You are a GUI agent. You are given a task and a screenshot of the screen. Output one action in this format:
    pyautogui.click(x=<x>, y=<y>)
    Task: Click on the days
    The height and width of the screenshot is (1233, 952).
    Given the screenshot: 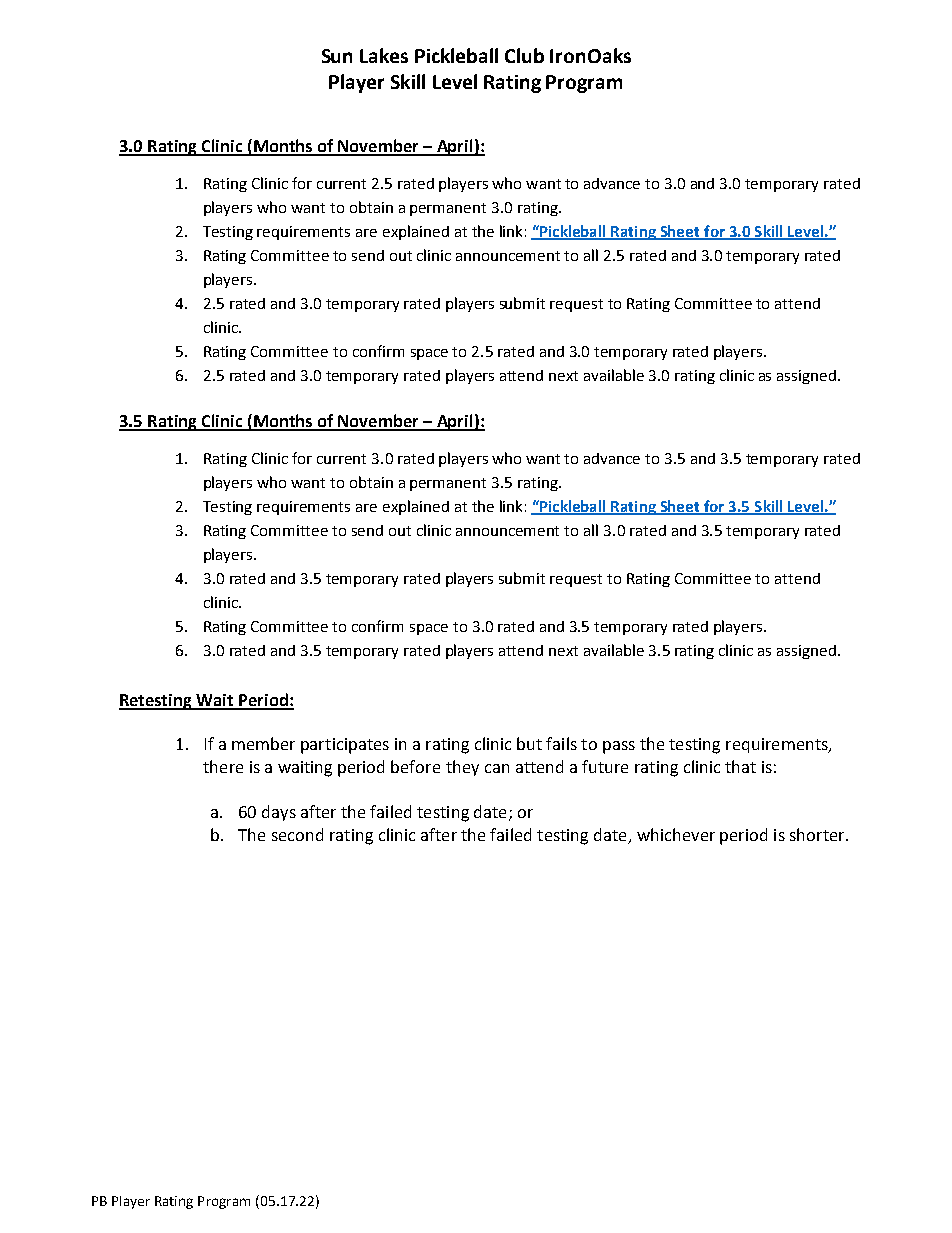 What is the action you would take?
    pyautogui.click(x=279, y=813)
